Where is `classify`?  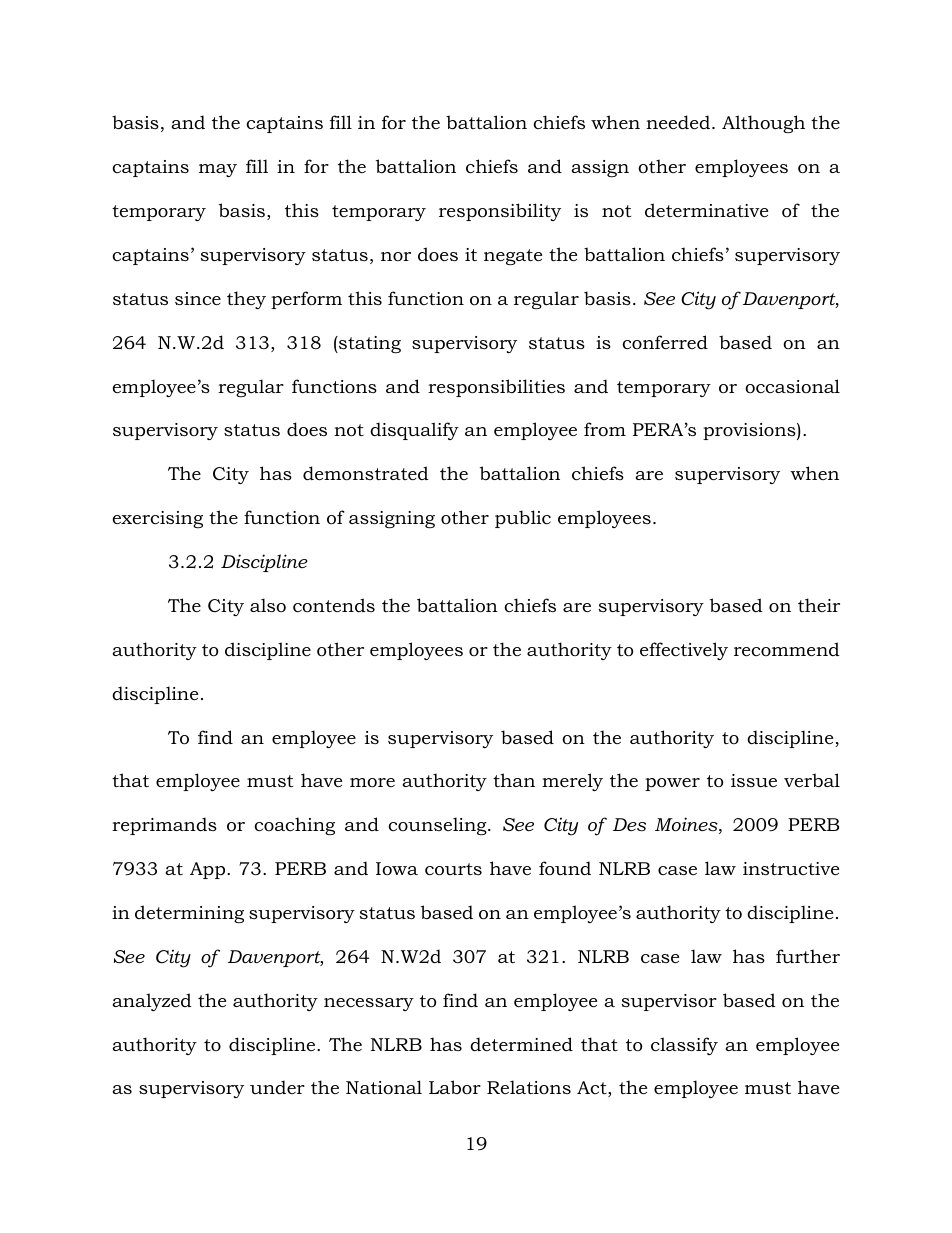
classify is located at coordinates (684, 1046).
